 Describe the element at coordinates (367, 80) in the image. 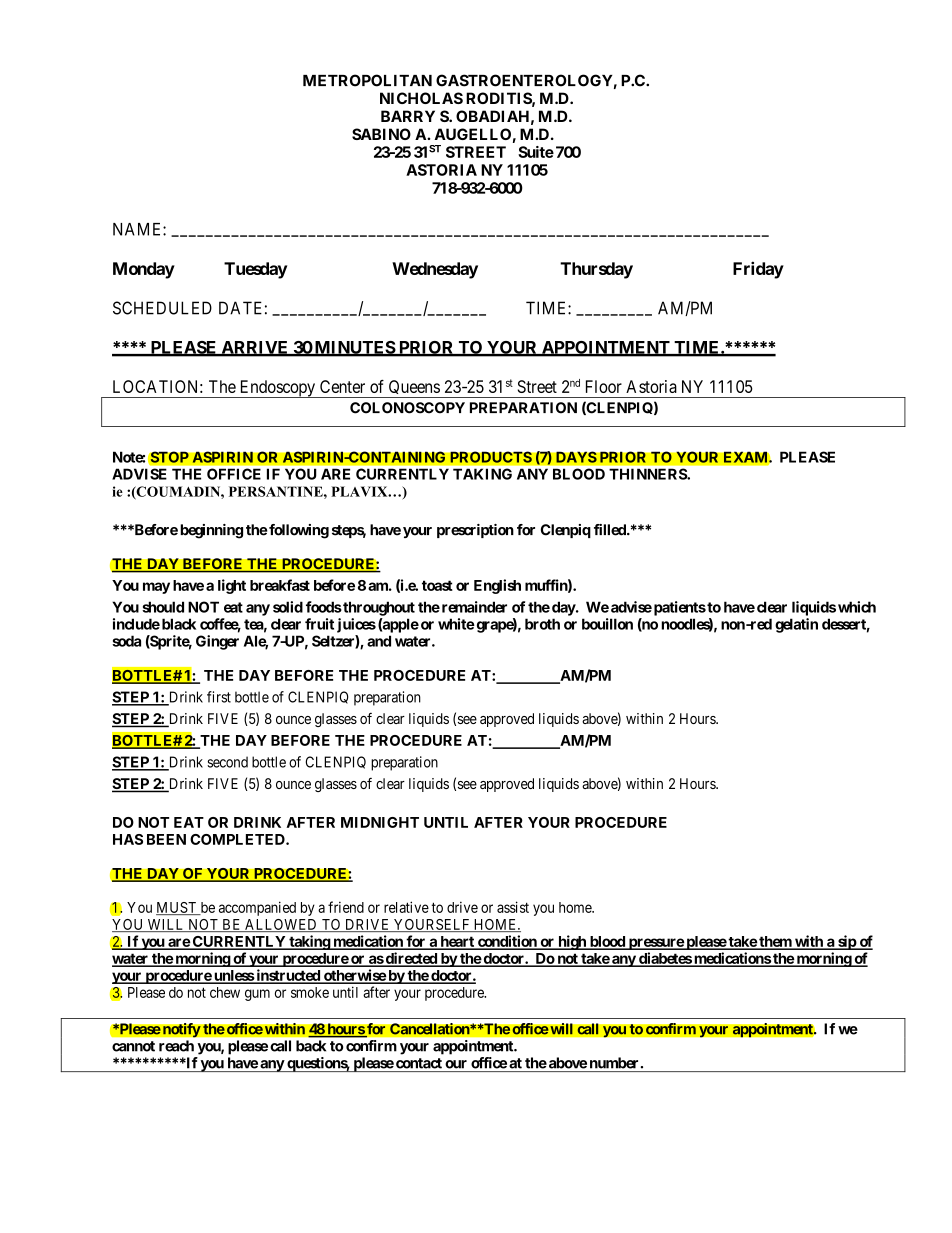

I see `METROPOLITAN` at that location.
